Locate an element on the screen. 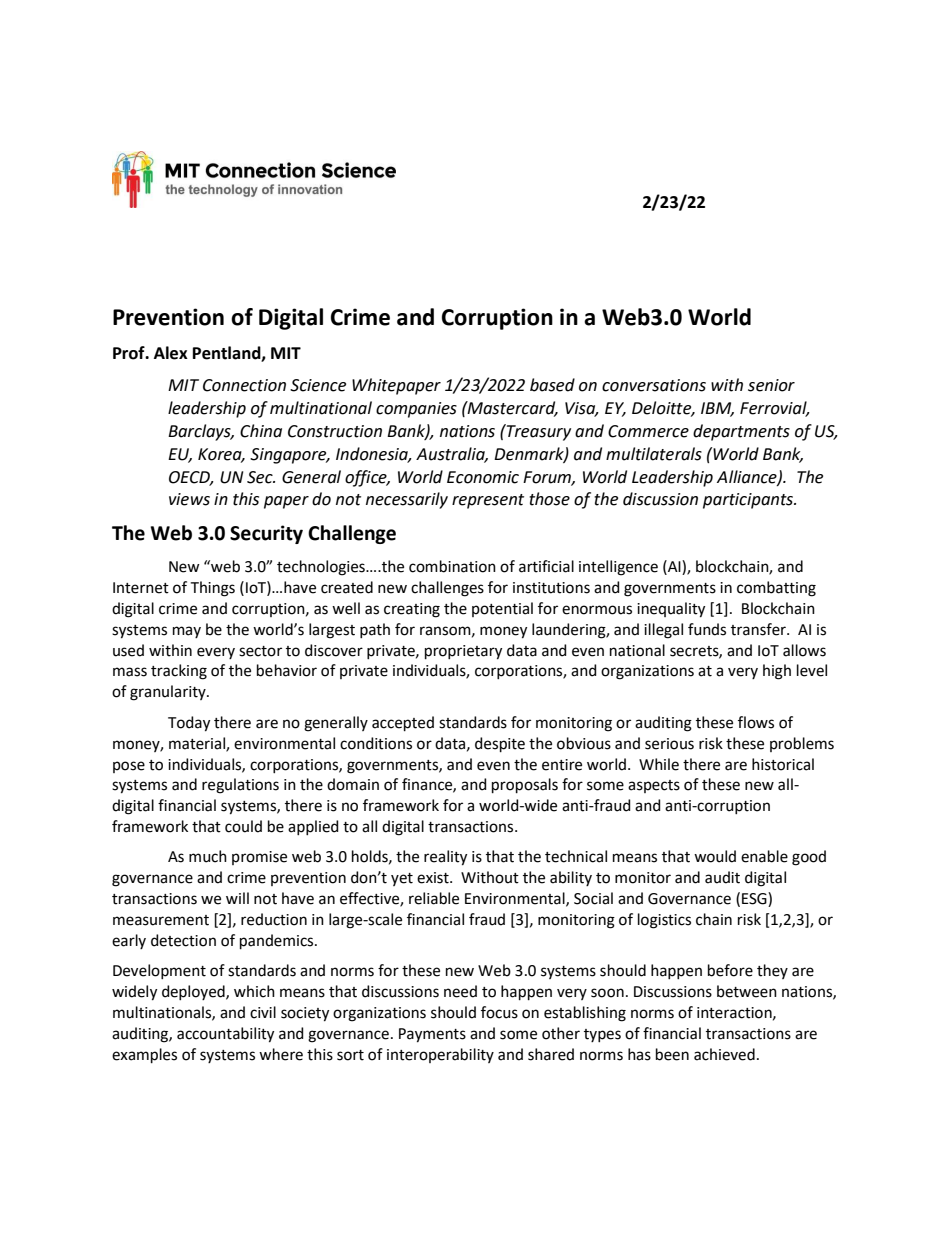 The image size is (952, 1233). would is located at coordinates (715, 856).
